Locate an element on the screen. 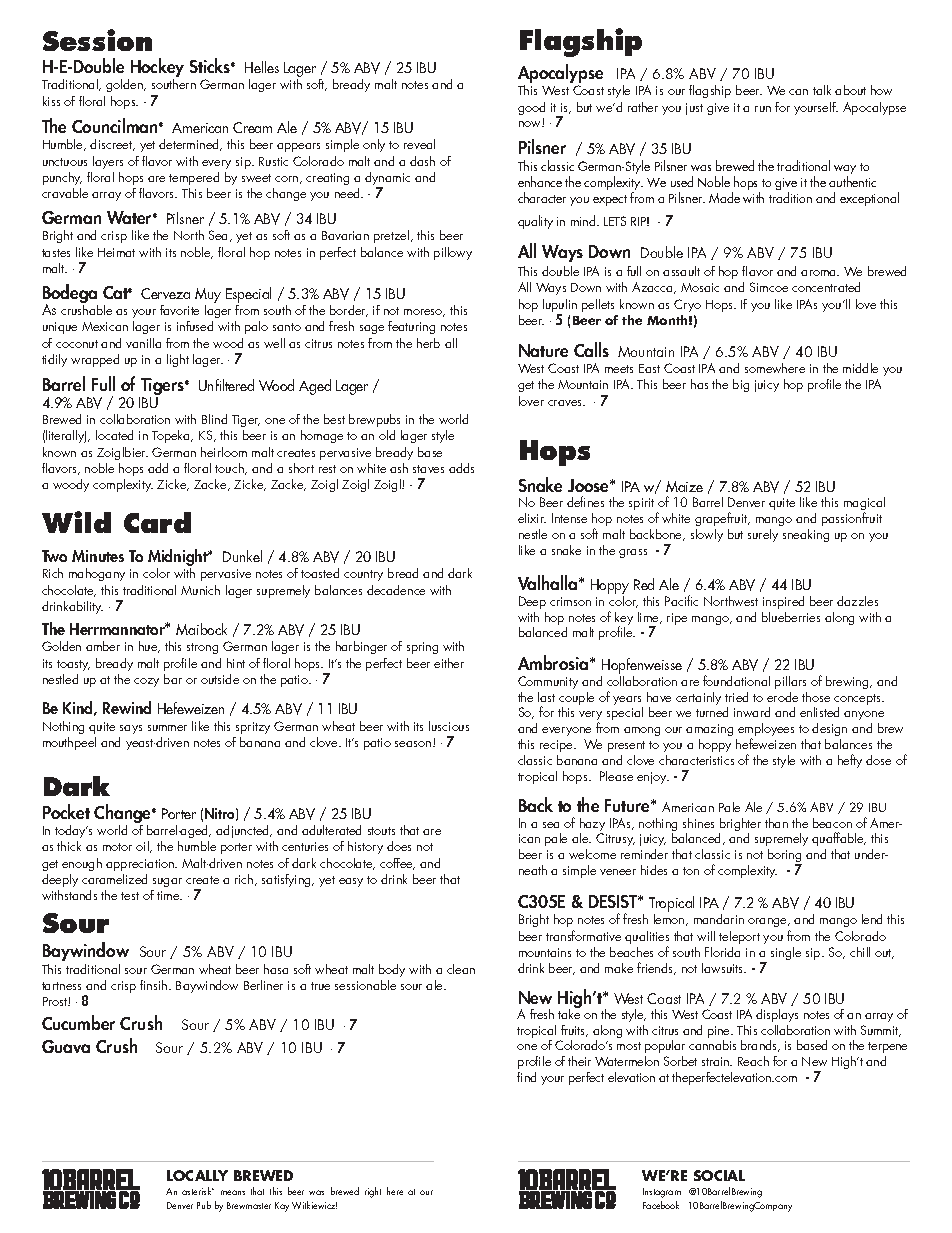  run is located at coordinates (763, 109).
